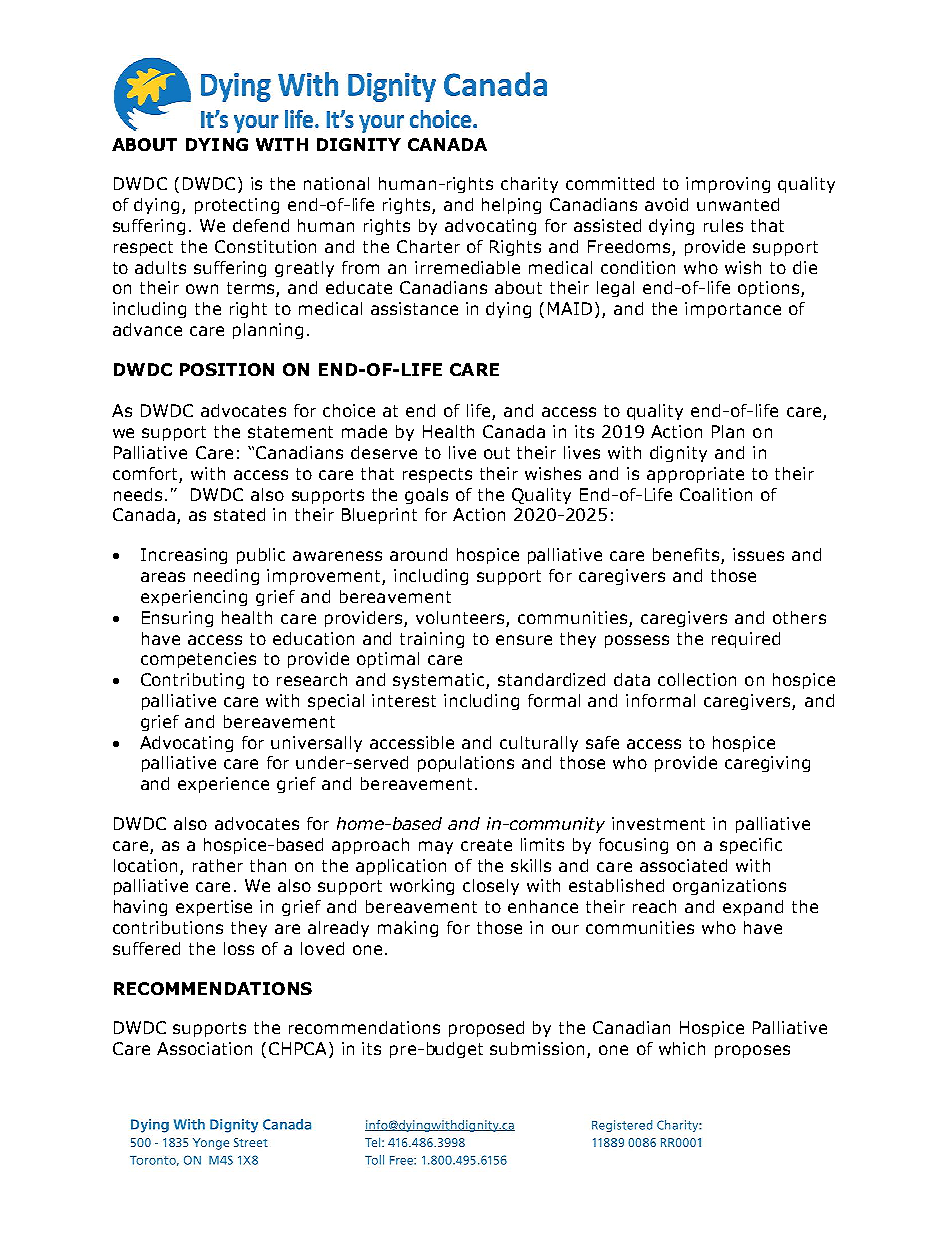 The image size is (952, 1233). What do you see at coordinates (432, 640) in the screenshot?
I see `training` at bounding box center [432, 640].
